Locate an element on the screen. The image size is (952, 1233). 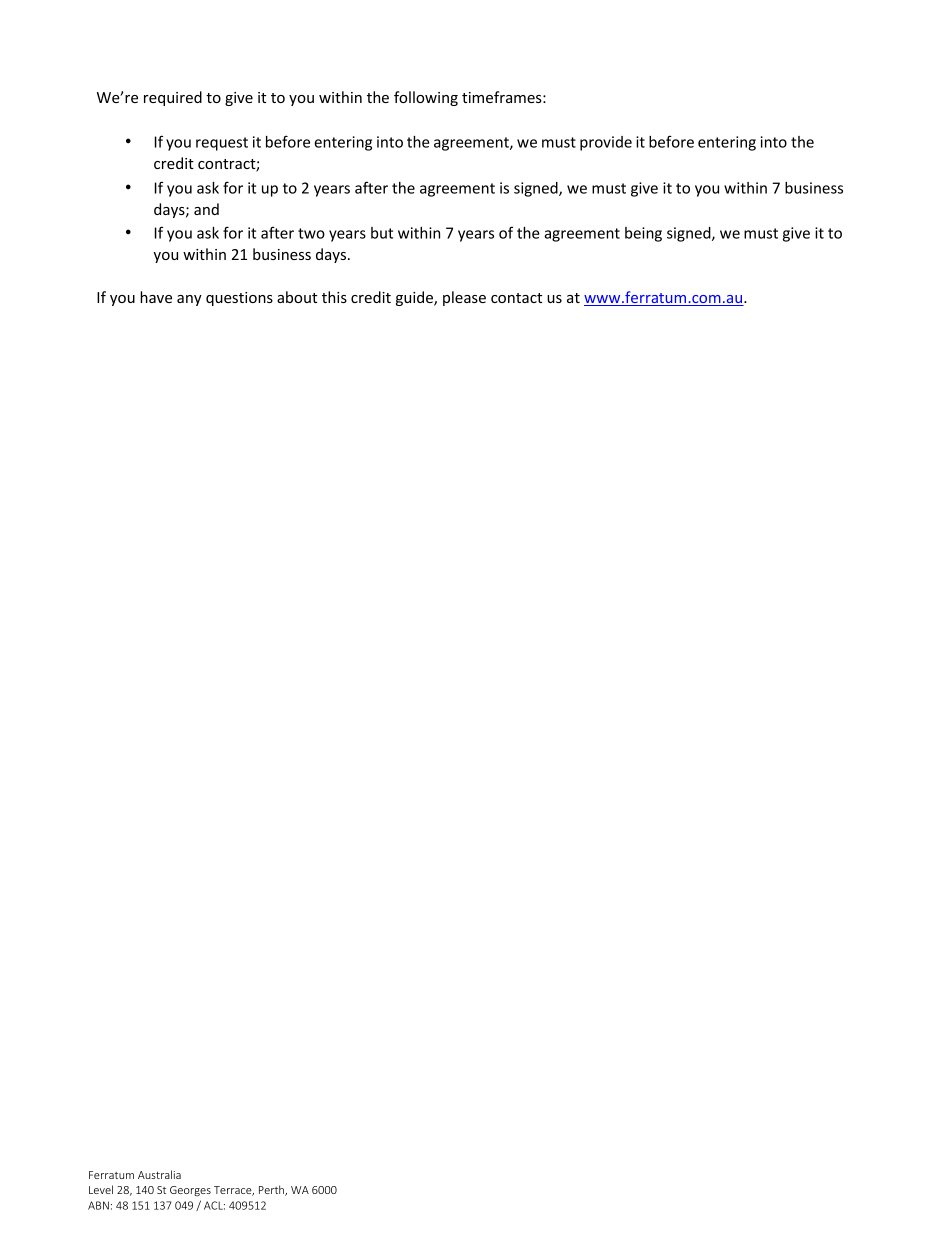
about is located at coordinates (297, 297).
